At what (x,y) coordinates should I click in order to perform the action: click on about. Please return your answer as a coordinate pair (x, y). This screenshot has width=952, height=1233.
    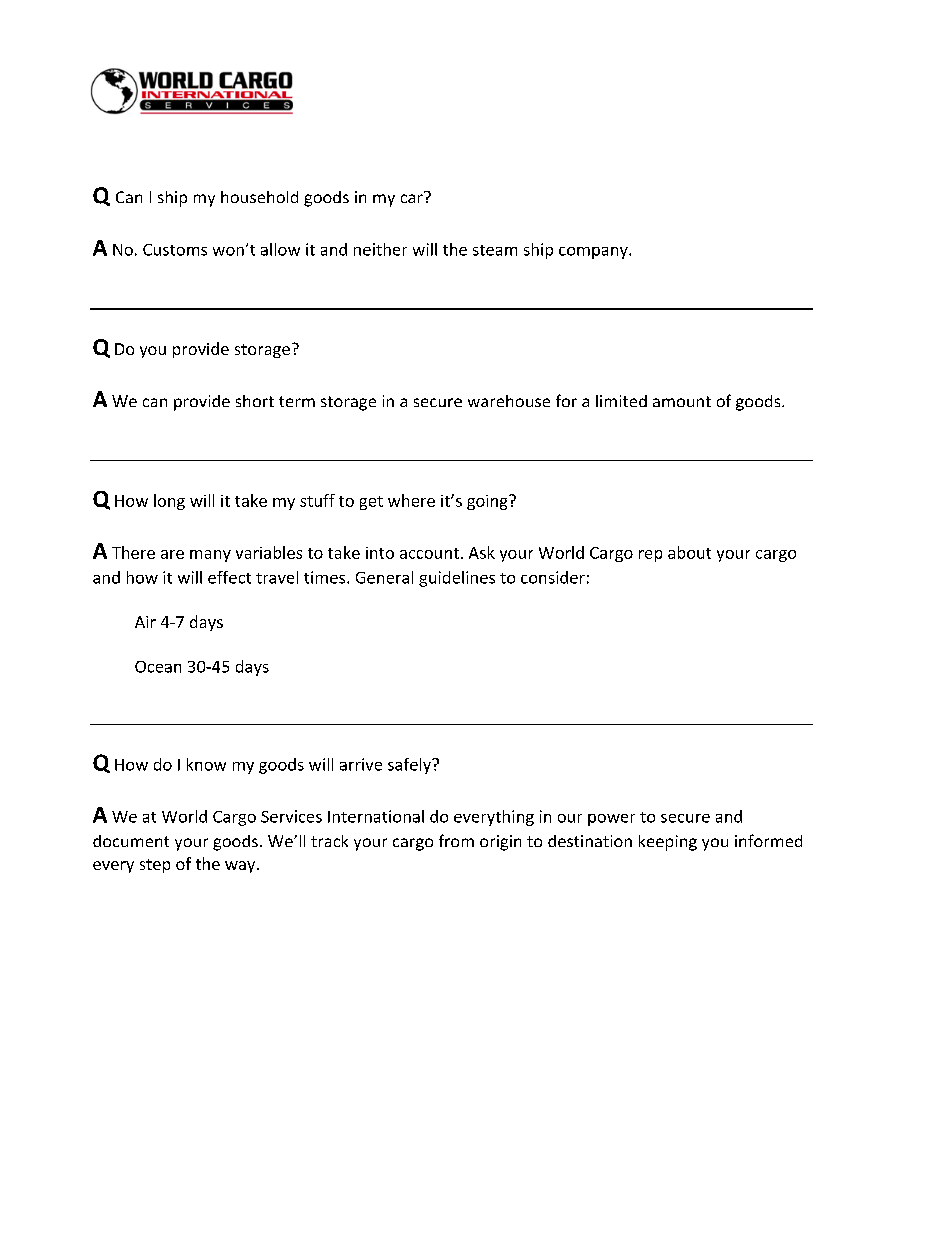
    Looking at the image, I should click on (689, 552).
